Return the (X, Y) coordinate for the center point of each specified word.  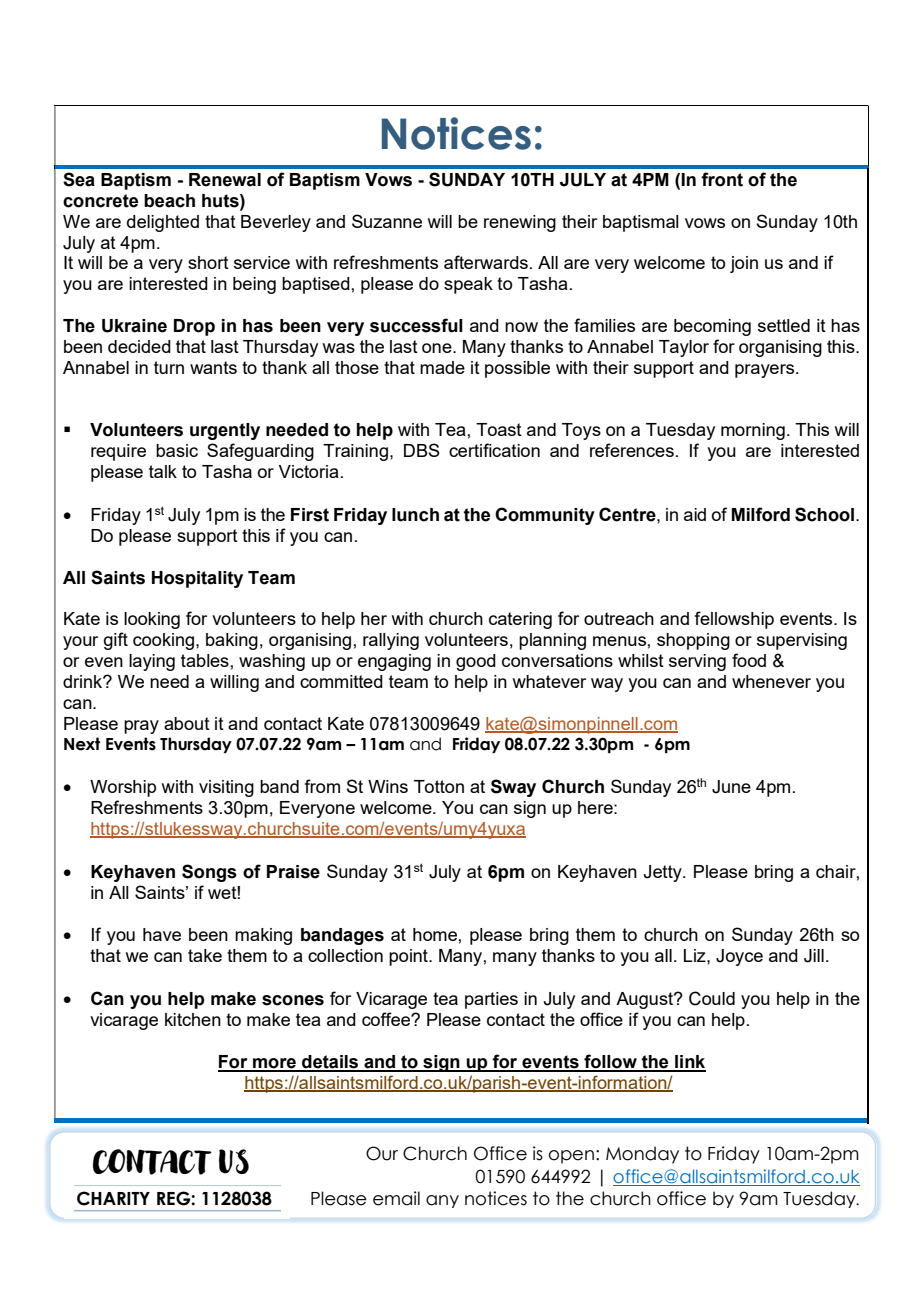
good (476, 662)
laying (152, 662)
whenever (771, 681)
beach (169, 201)
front (722, 179)
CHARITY (113, 1198)
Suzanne (387, 221)
